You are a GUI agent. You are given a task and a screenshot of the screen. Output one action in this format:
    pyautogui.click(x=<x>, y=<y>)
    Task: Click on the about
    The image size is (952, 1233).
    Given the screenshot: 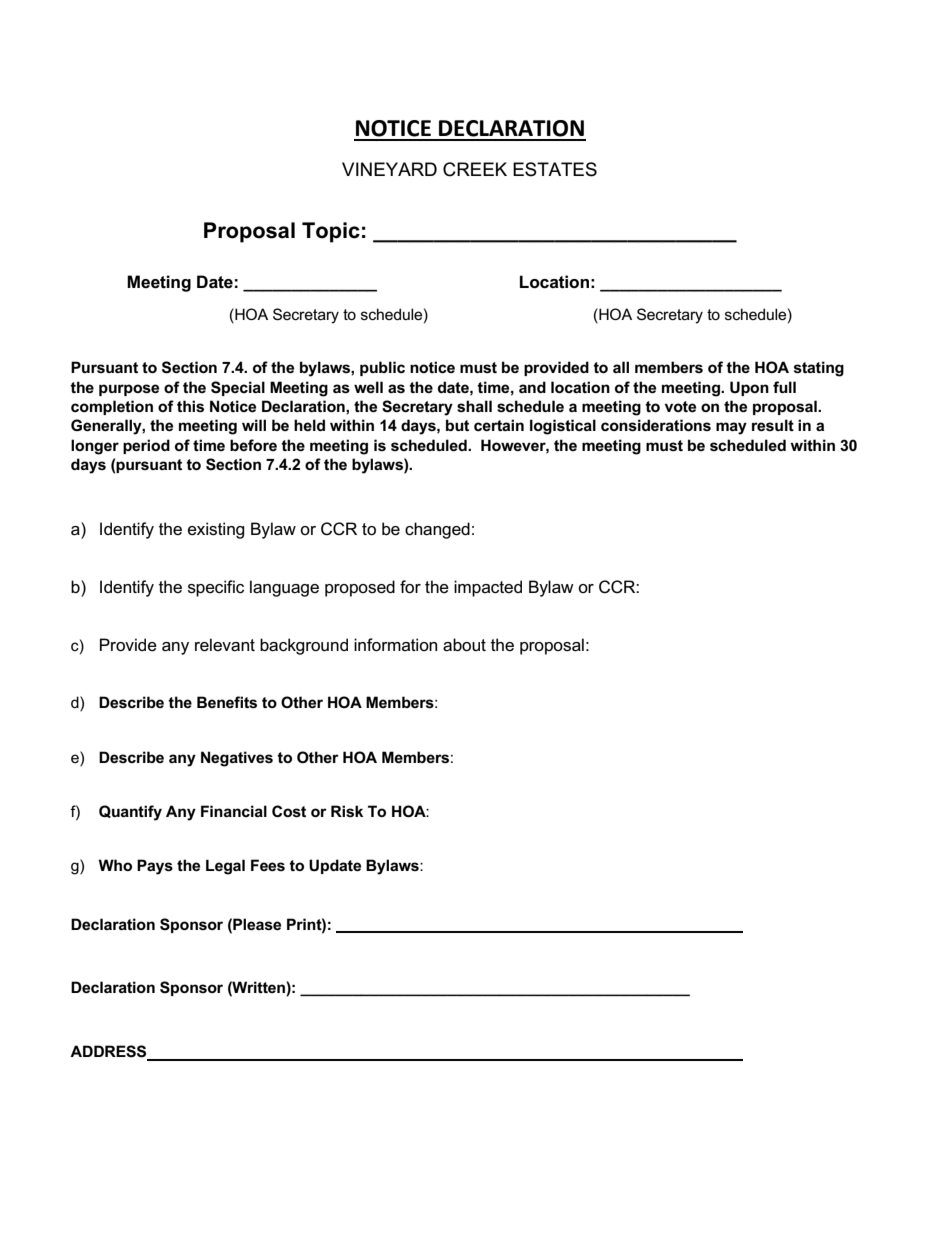 What is the action you would take?
    pyautogui.click(x=464, y=645)
